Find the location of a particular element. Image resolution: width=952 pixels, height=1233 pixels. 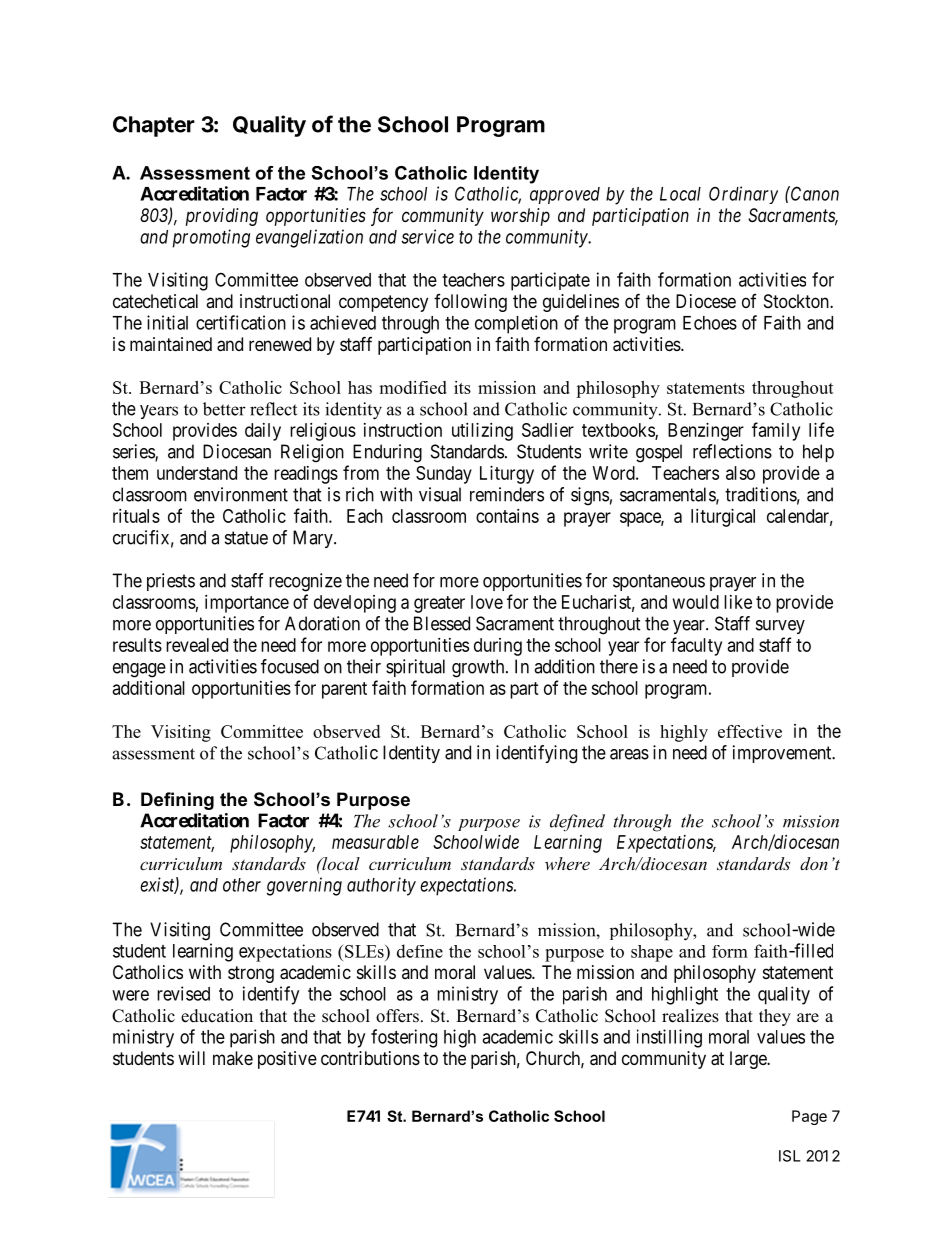

fostering is located at coordinates (404, 1038).
